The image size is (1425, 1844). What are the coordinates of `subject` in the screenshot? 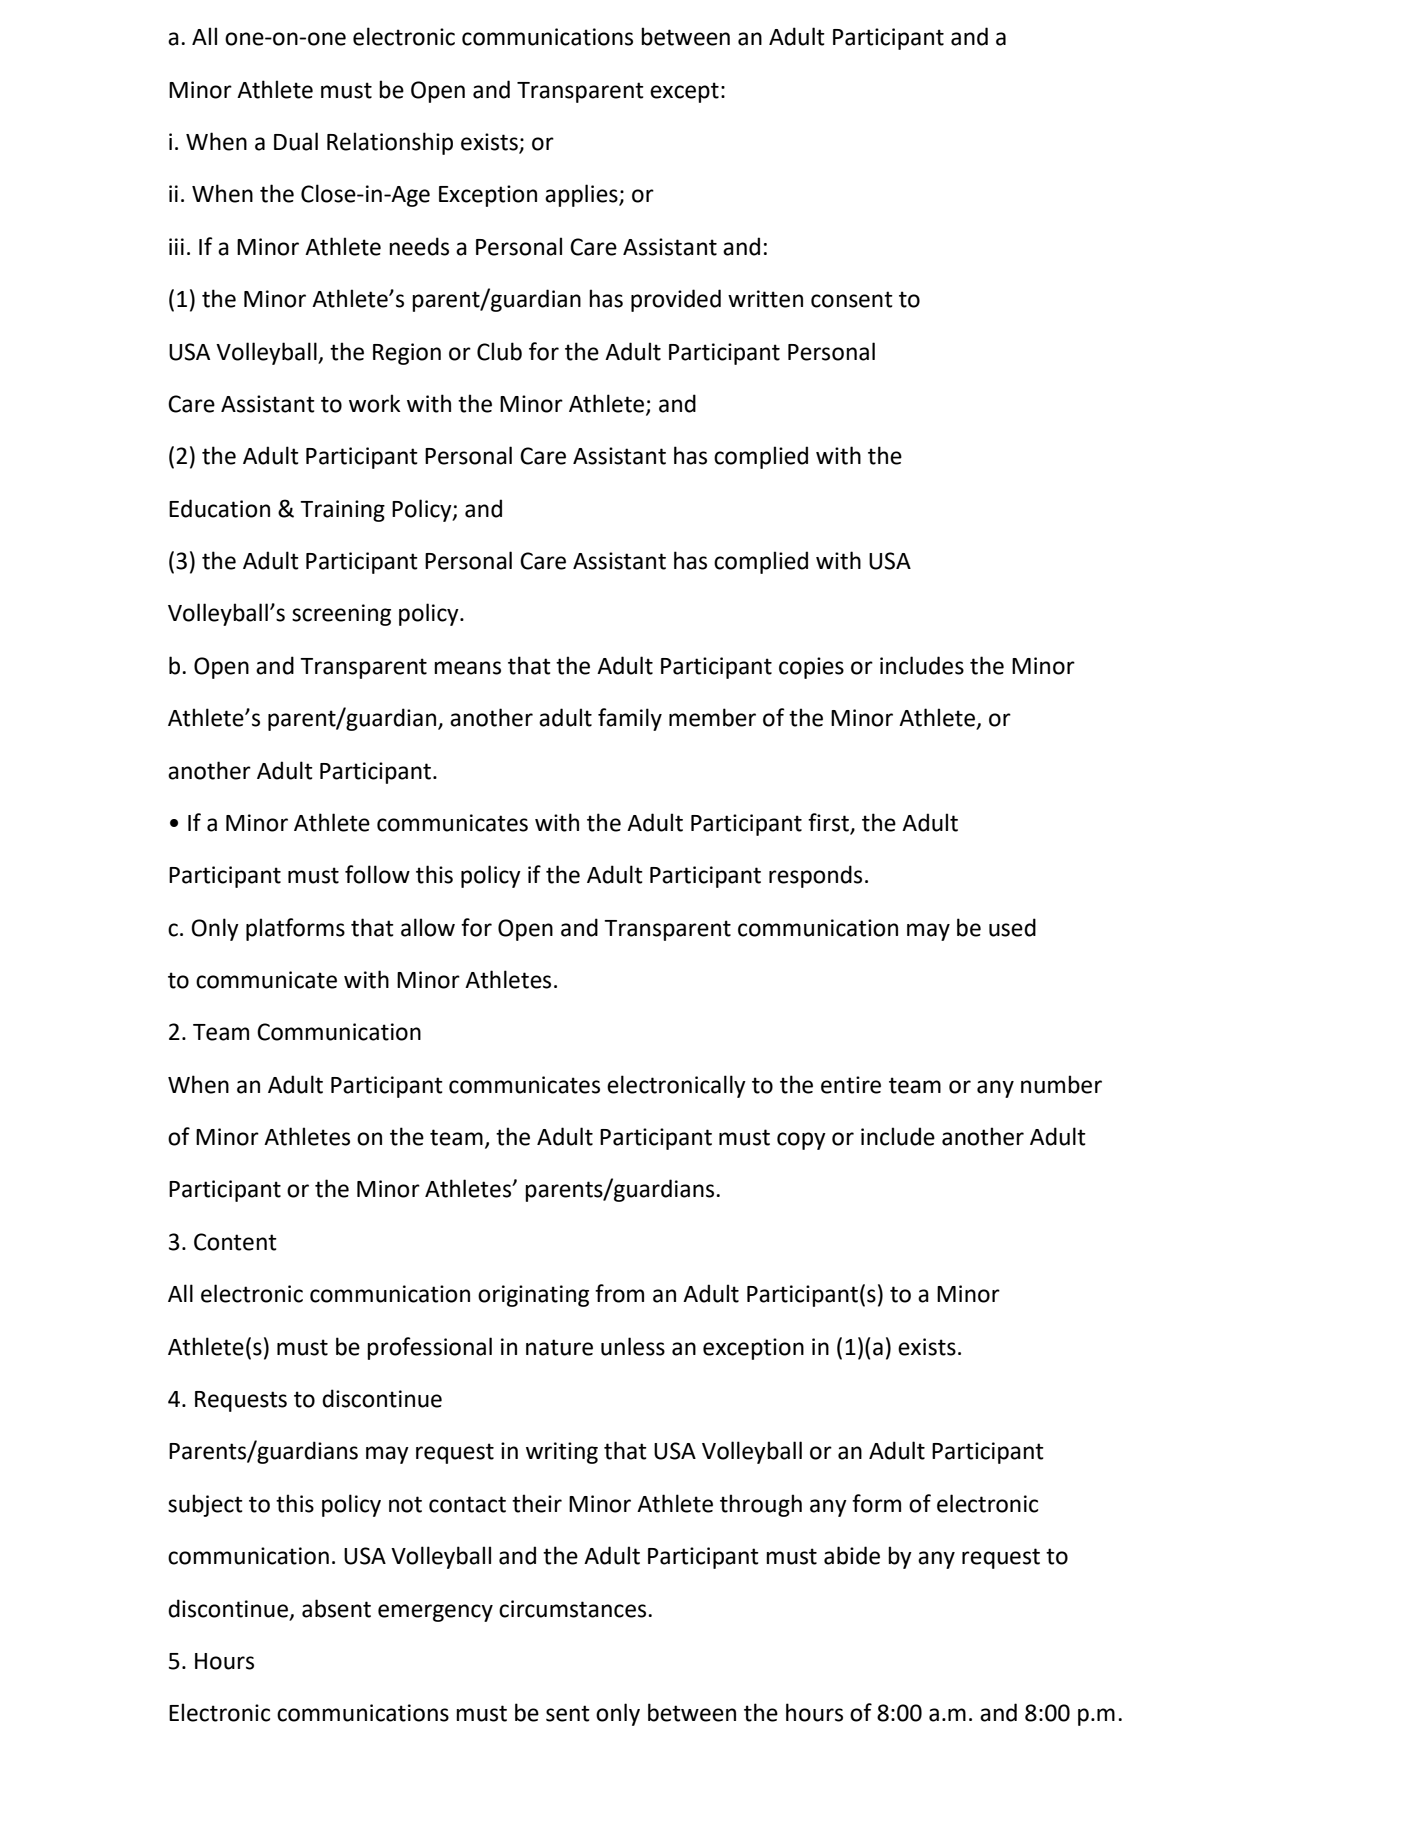 It's located at (205, 1505).
